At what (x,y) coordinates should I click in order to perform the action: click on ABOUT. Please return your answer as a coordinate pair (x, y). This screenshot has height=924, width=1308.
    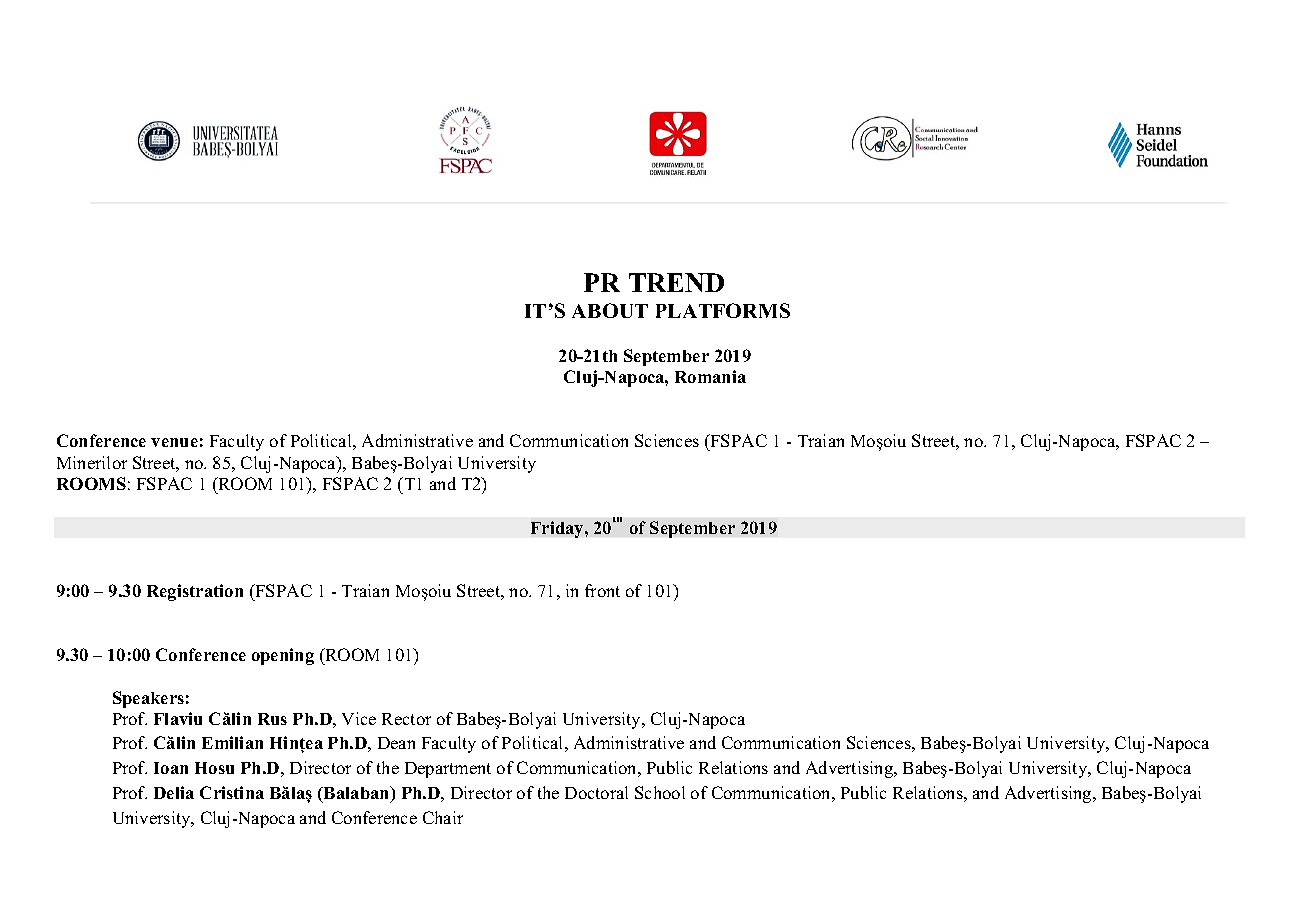
    Looking at the image, I should click on (610, 310).
